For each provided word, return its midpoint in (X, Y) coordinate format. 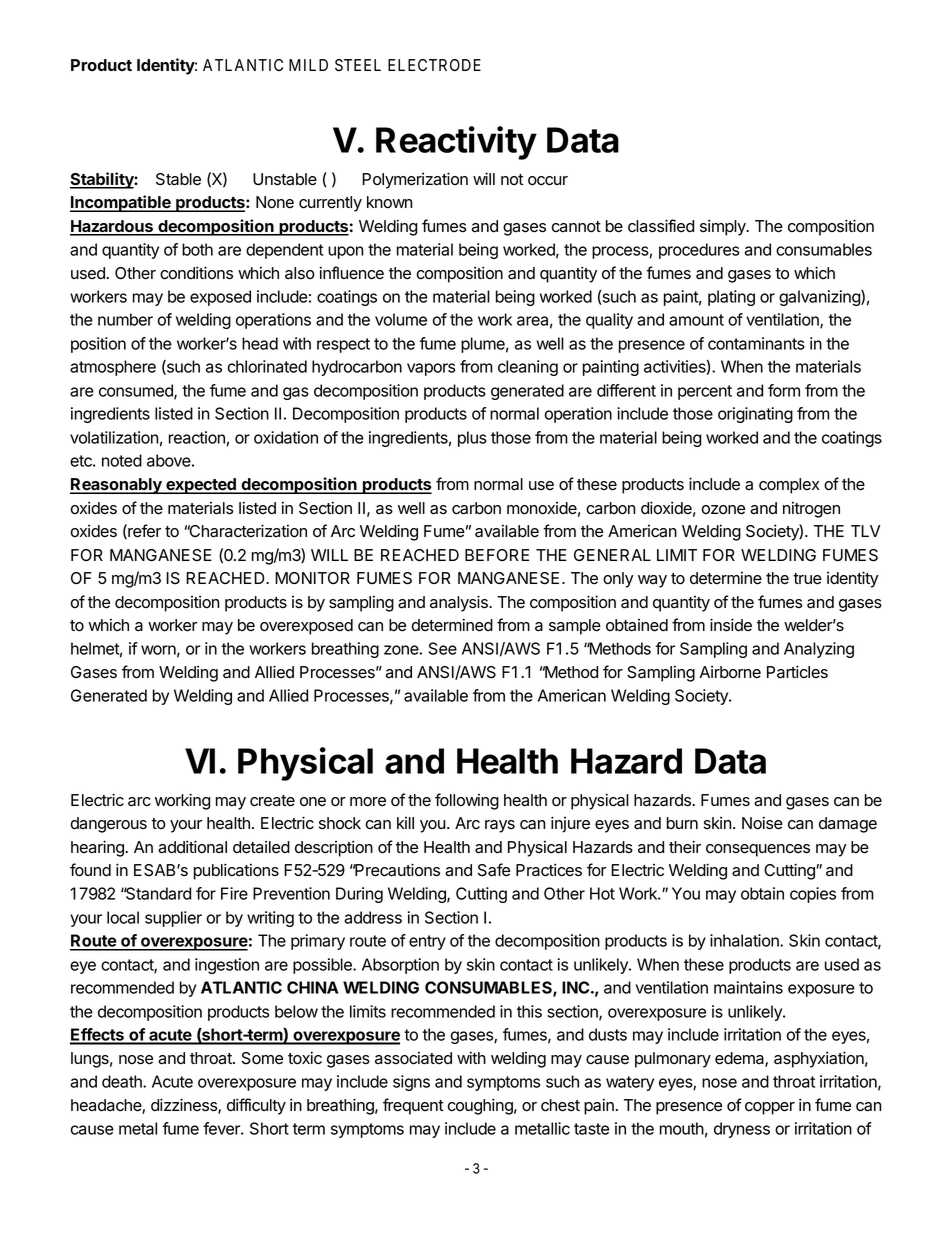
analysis (460, 603)
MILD (308, 65)
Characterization (247, 531)
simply (724, 227)
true (807, 579)
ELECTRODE (434, 65)
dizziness (185, 1106)
